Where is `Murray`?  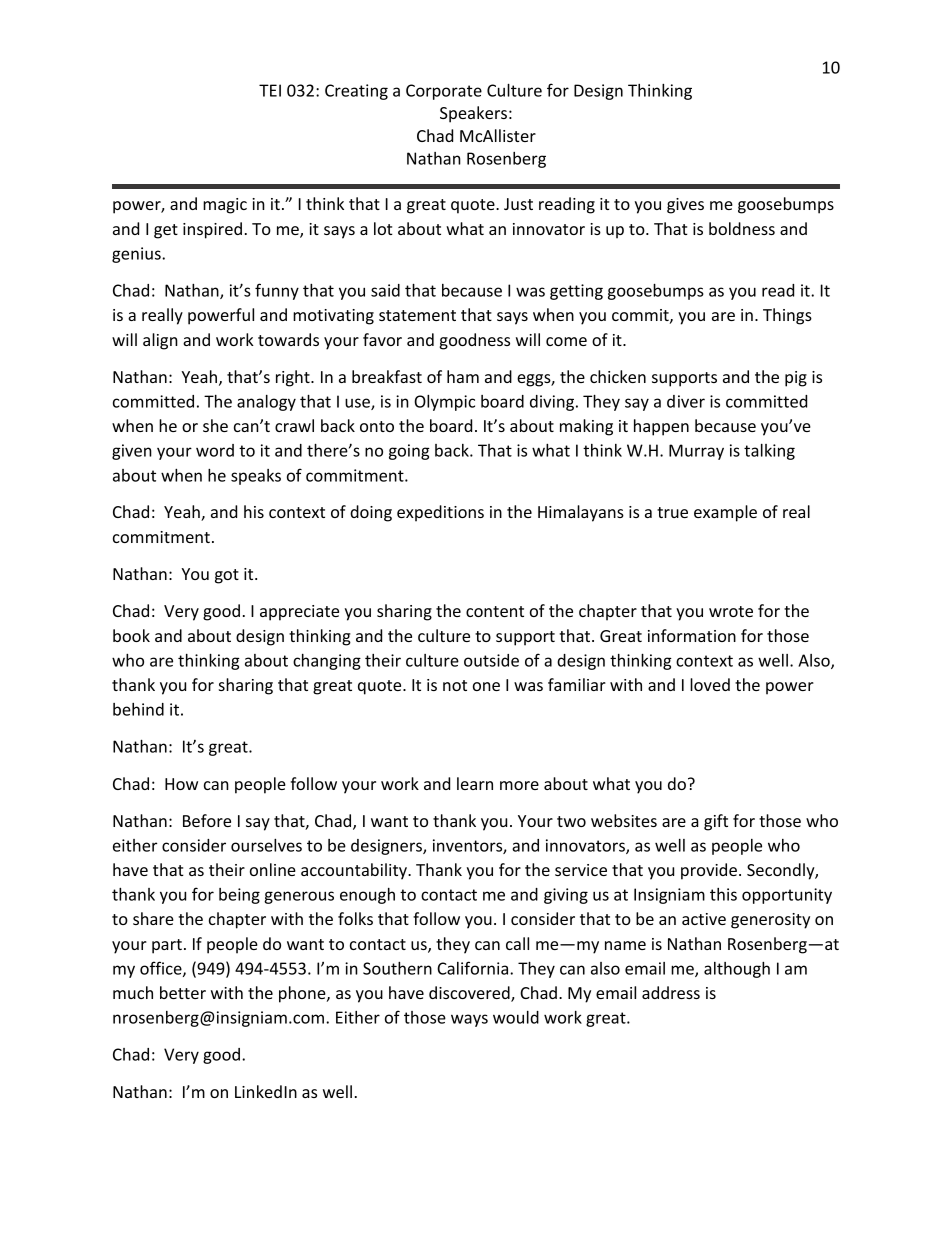
Murray is located at coordinates (696, 452).
